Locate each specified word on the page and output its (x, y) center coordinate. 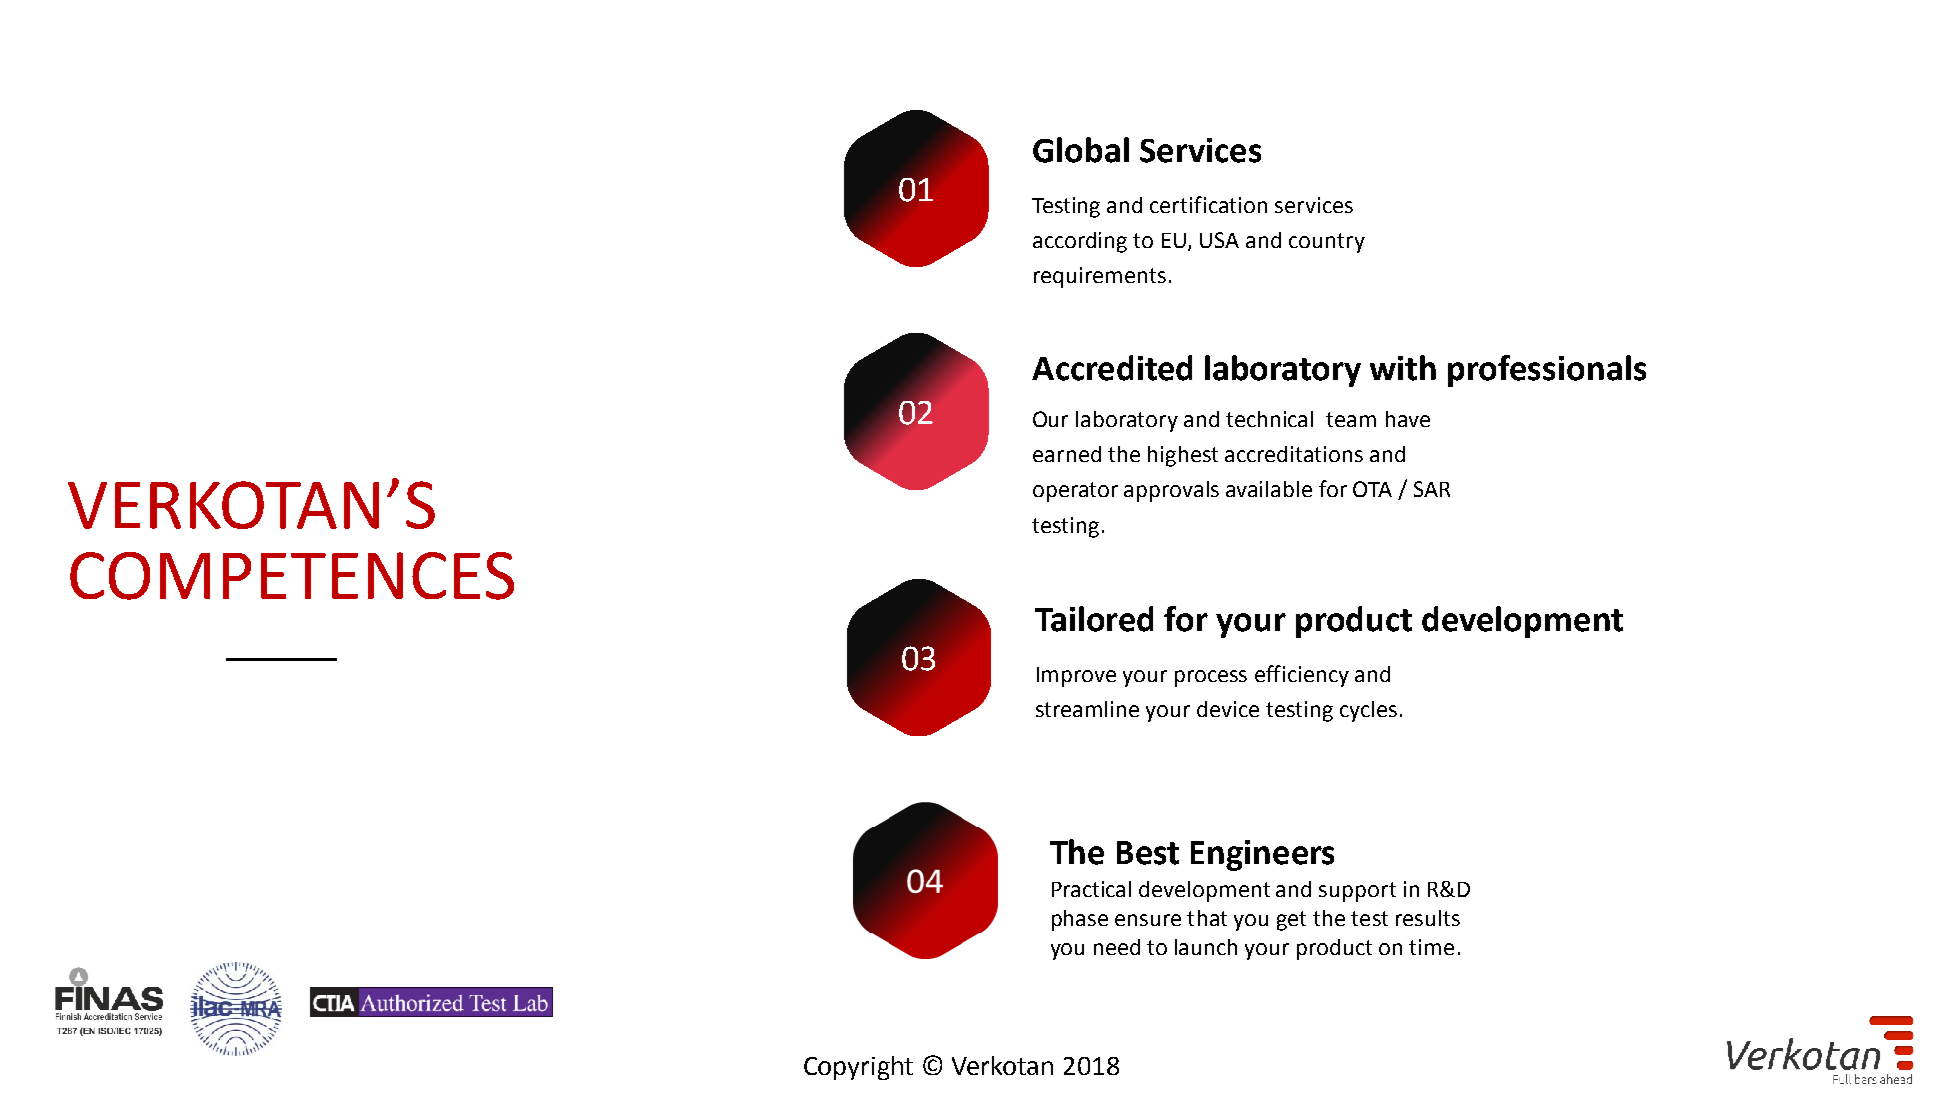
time (1431, 947)
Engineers (1262, 855)
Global (1081, 150)
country (1327, 243)
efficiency (1302, 676)
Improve (1076, 677)
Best (1148, 853)
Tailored (1094, 619)
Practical (1091, 889)
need (1117, 947)
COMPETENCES (292, 576)
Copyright (858, 1068)
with (1403, 368)
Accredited (1112, 368)
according (1080, 242)
